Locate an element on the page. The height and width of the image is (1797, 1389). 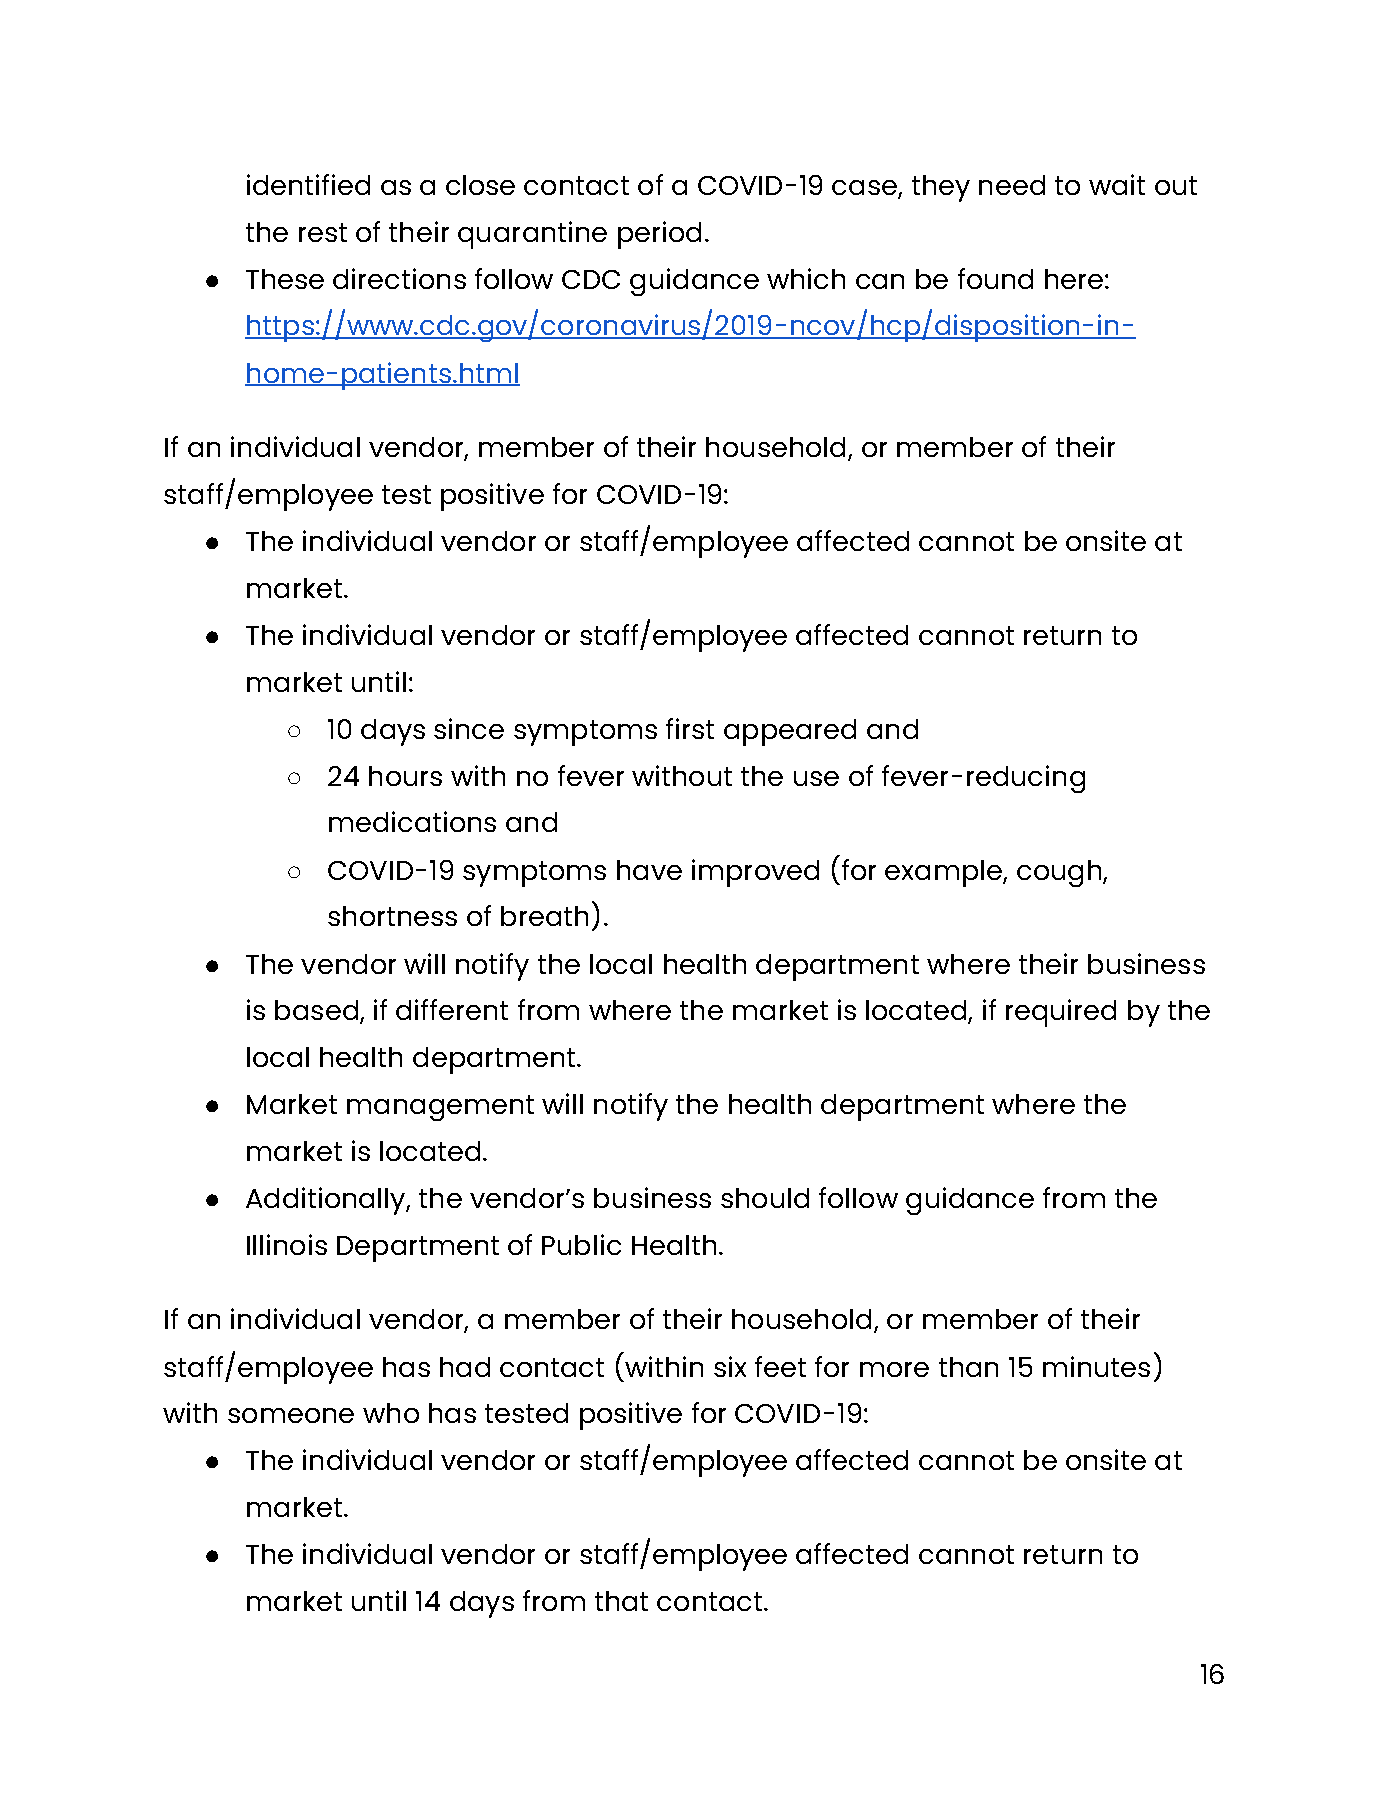
since is located at coordinates (469, 728).
